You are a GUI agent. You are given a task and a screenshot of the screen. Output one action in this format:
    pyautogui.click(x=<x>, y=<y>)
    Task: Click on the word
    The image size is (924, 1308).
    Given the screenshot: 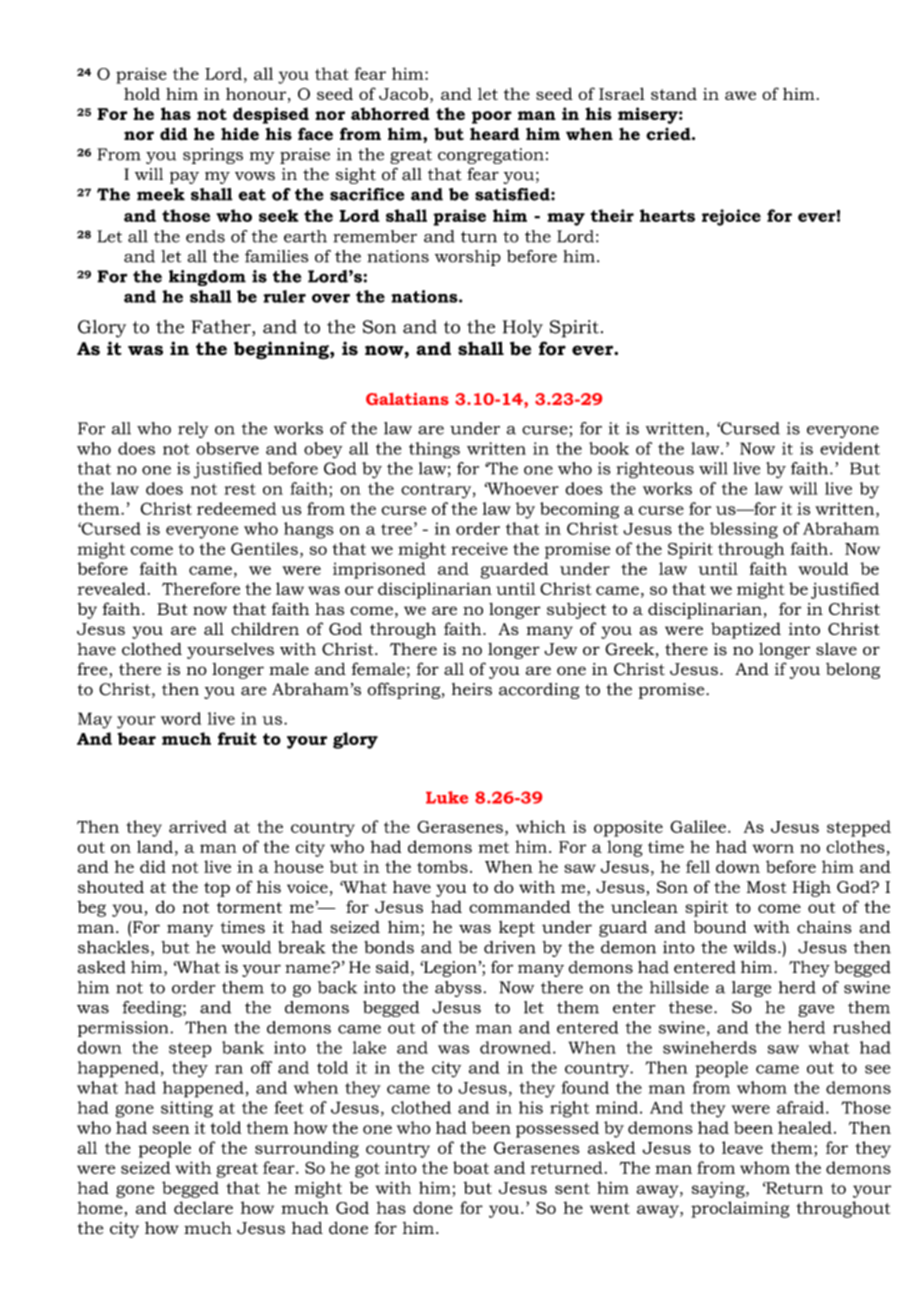 What is the action you would take?
    pyautogui.click(x=181, y=718)
